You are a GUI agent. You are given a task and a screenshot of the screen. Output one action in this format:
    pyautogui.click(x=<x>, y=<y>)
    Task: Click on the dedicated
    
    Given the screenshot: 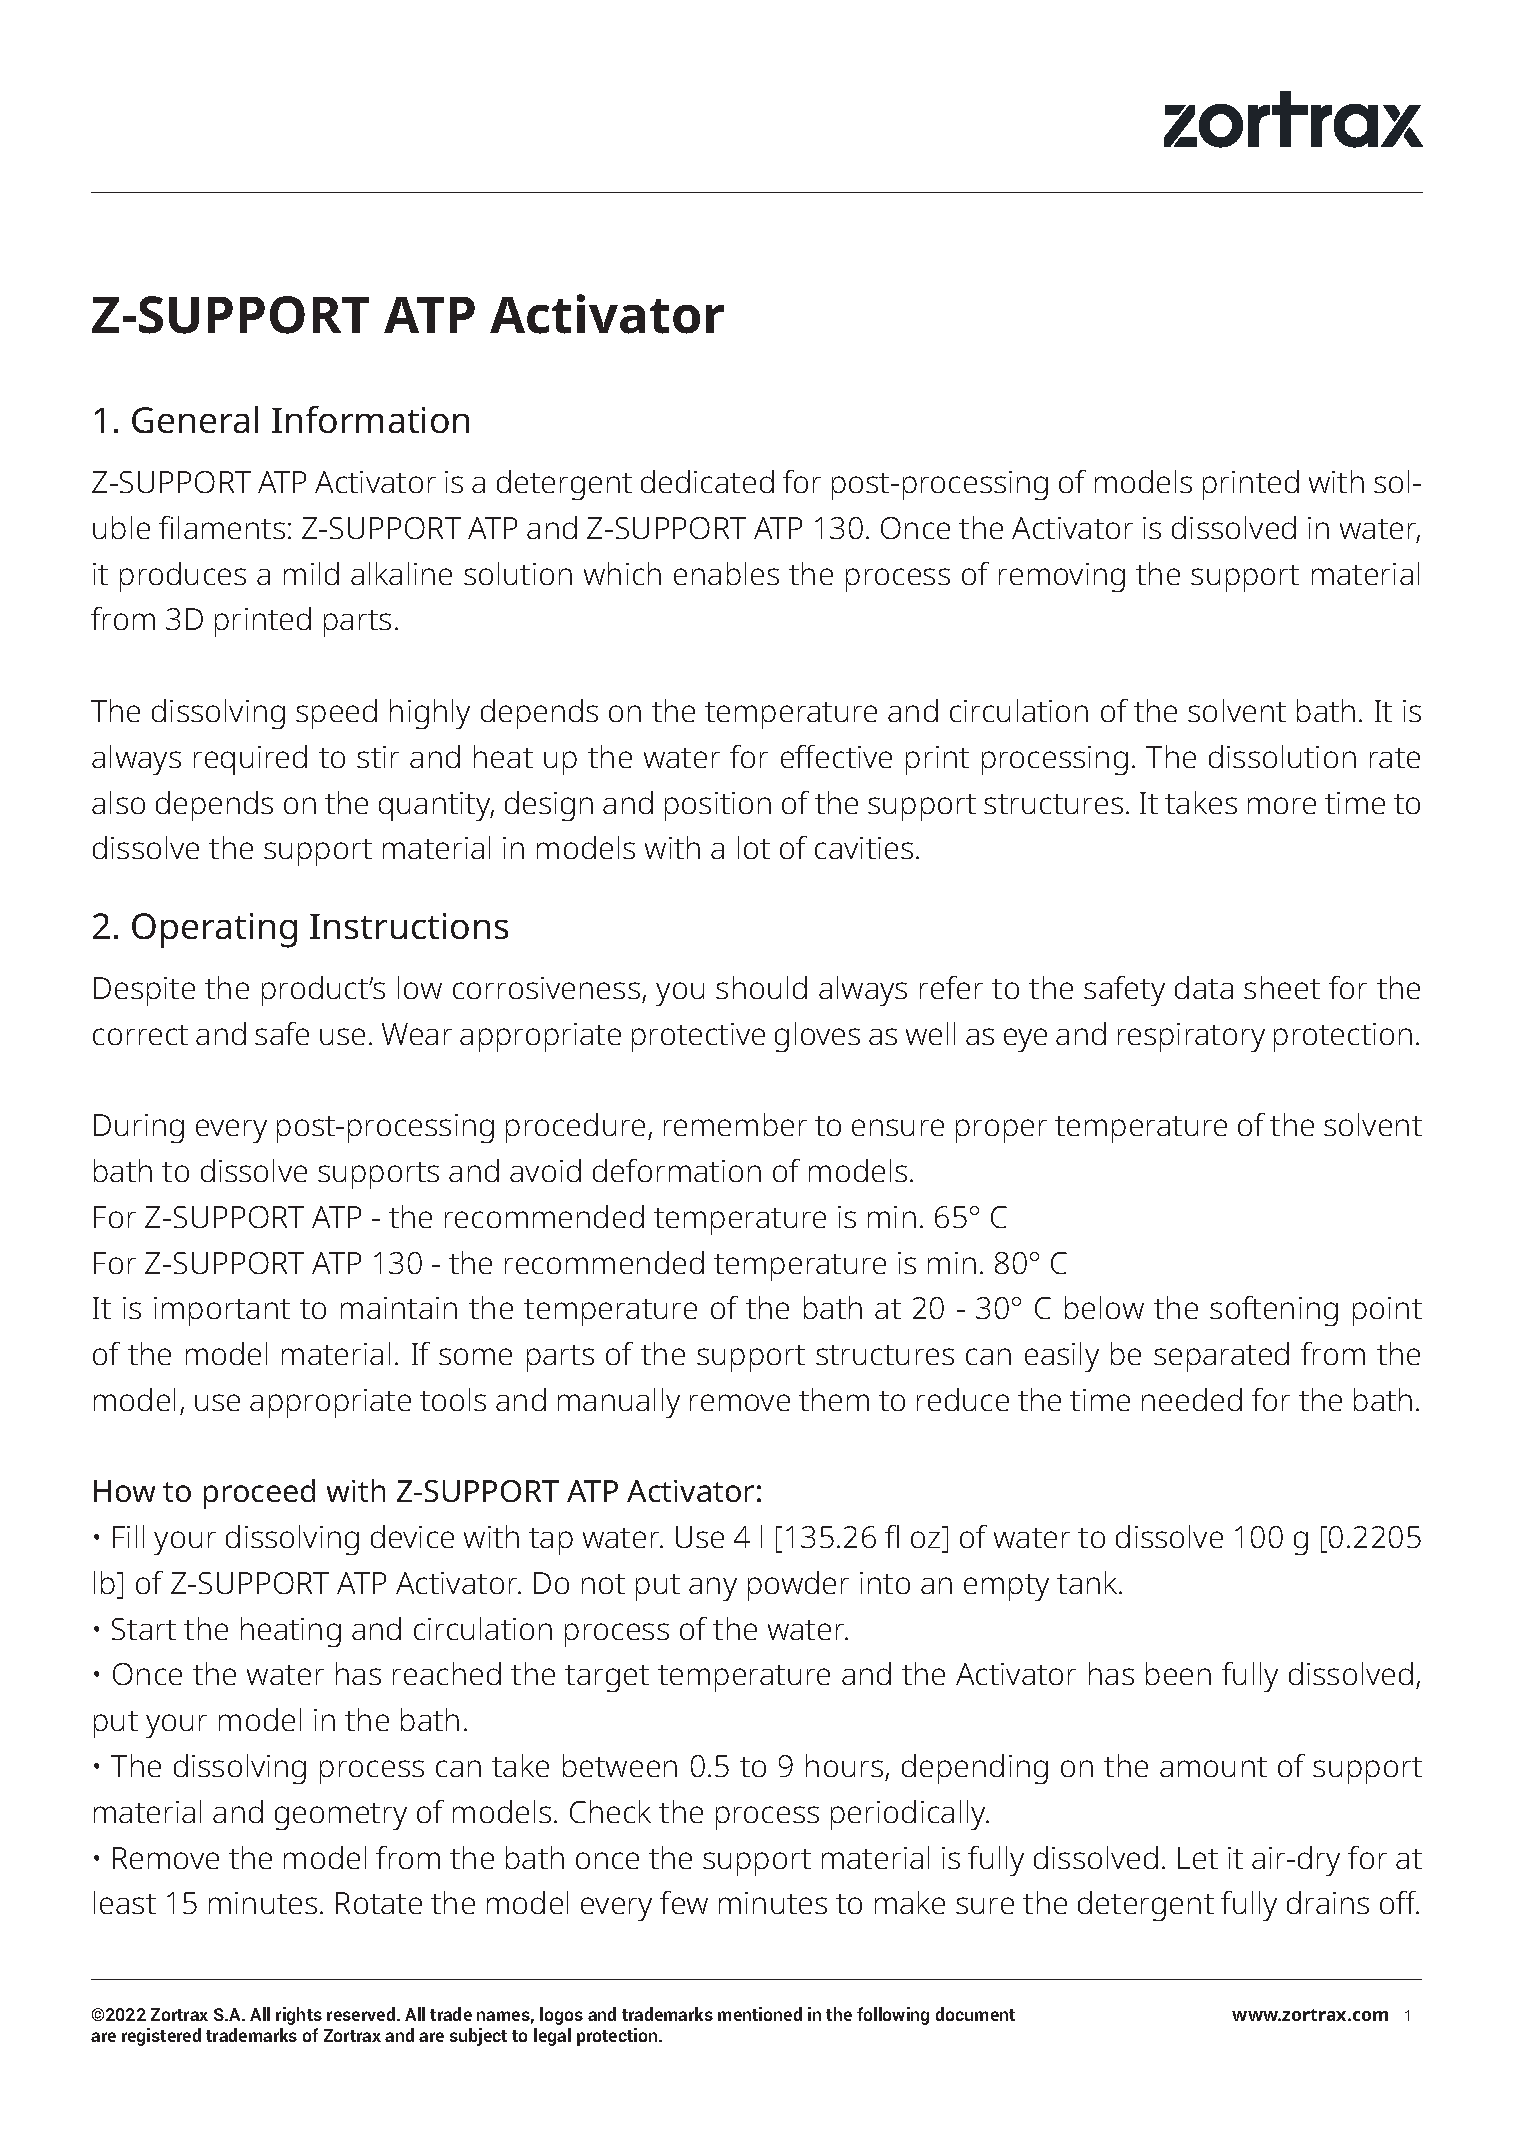 What is the action you would take?
    pyautogui.click(x=707, y=481)
